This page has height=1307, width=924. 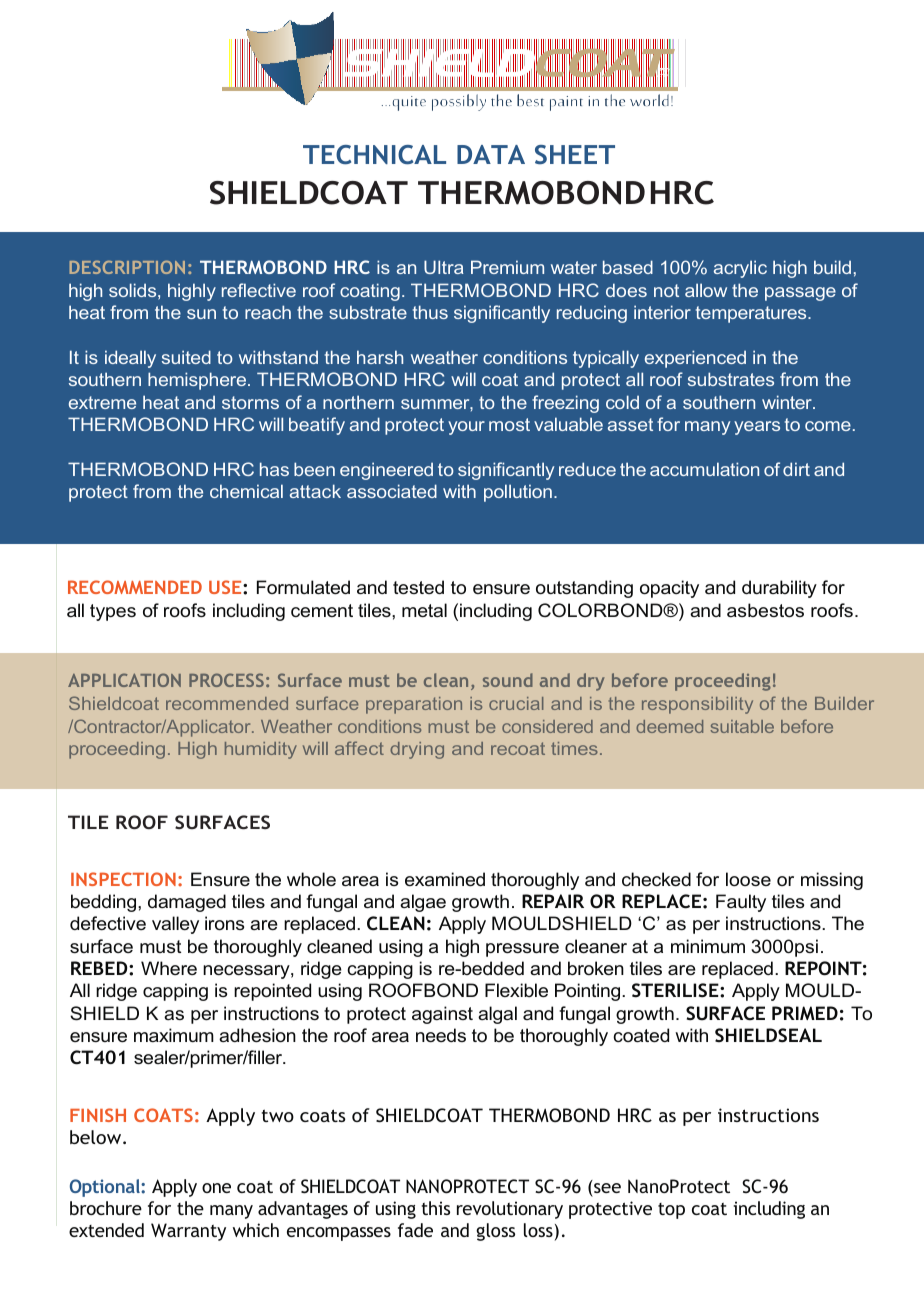 What do you see at coordinates (198, 381) in the page?
I see `hemisphere` at bounding box center [198, 381].
